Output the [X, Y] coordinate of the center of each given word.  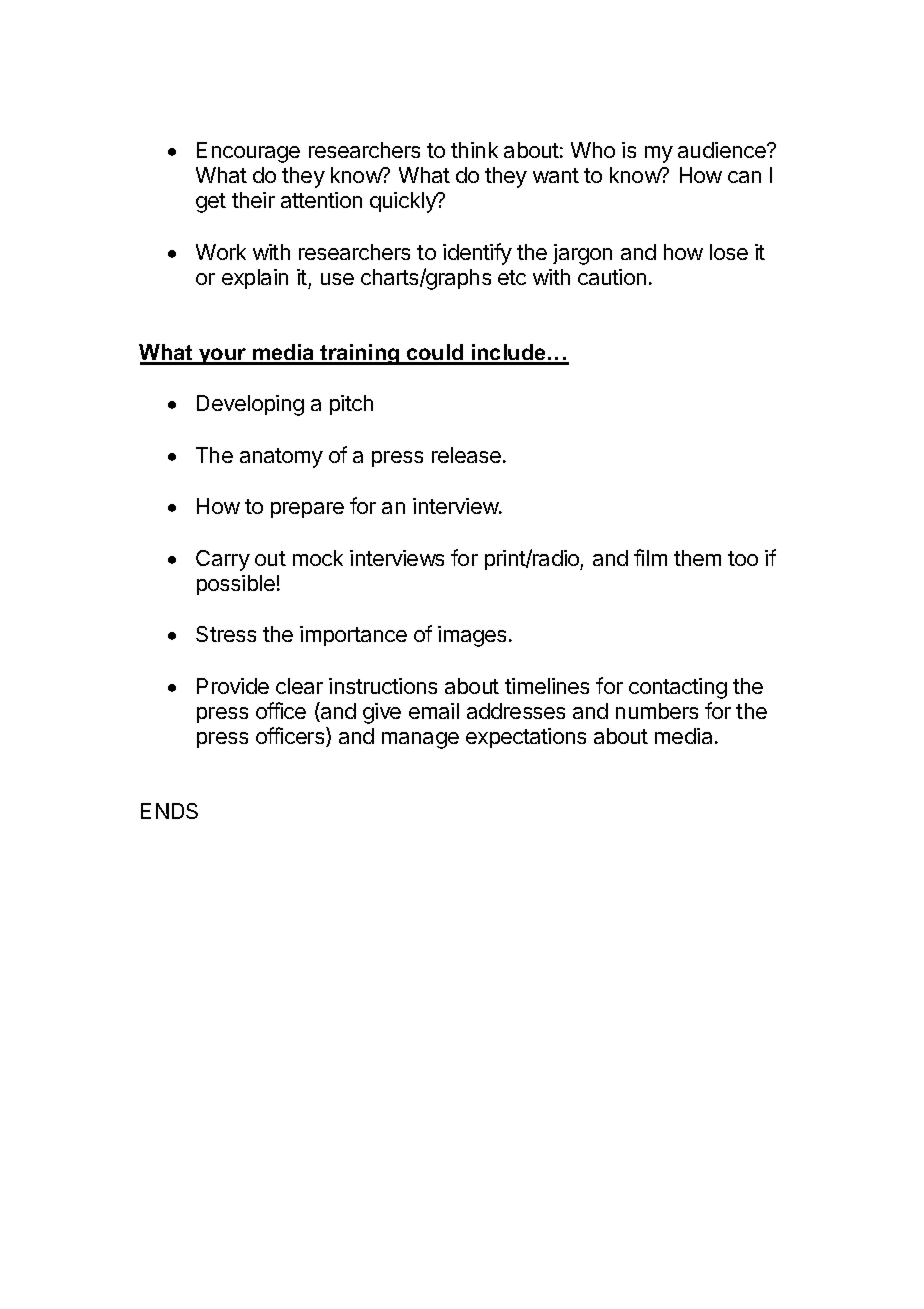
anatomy [281, 458]
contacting [678, 688]
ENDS [169, 811]
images [472, 636]
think [474, 150]
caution [612, 277]
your [223, 356]
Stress [226, 634]
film [650, 557]
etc [512, 277]
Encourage [248, 152]
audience [723, 150]
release [466, 455]
